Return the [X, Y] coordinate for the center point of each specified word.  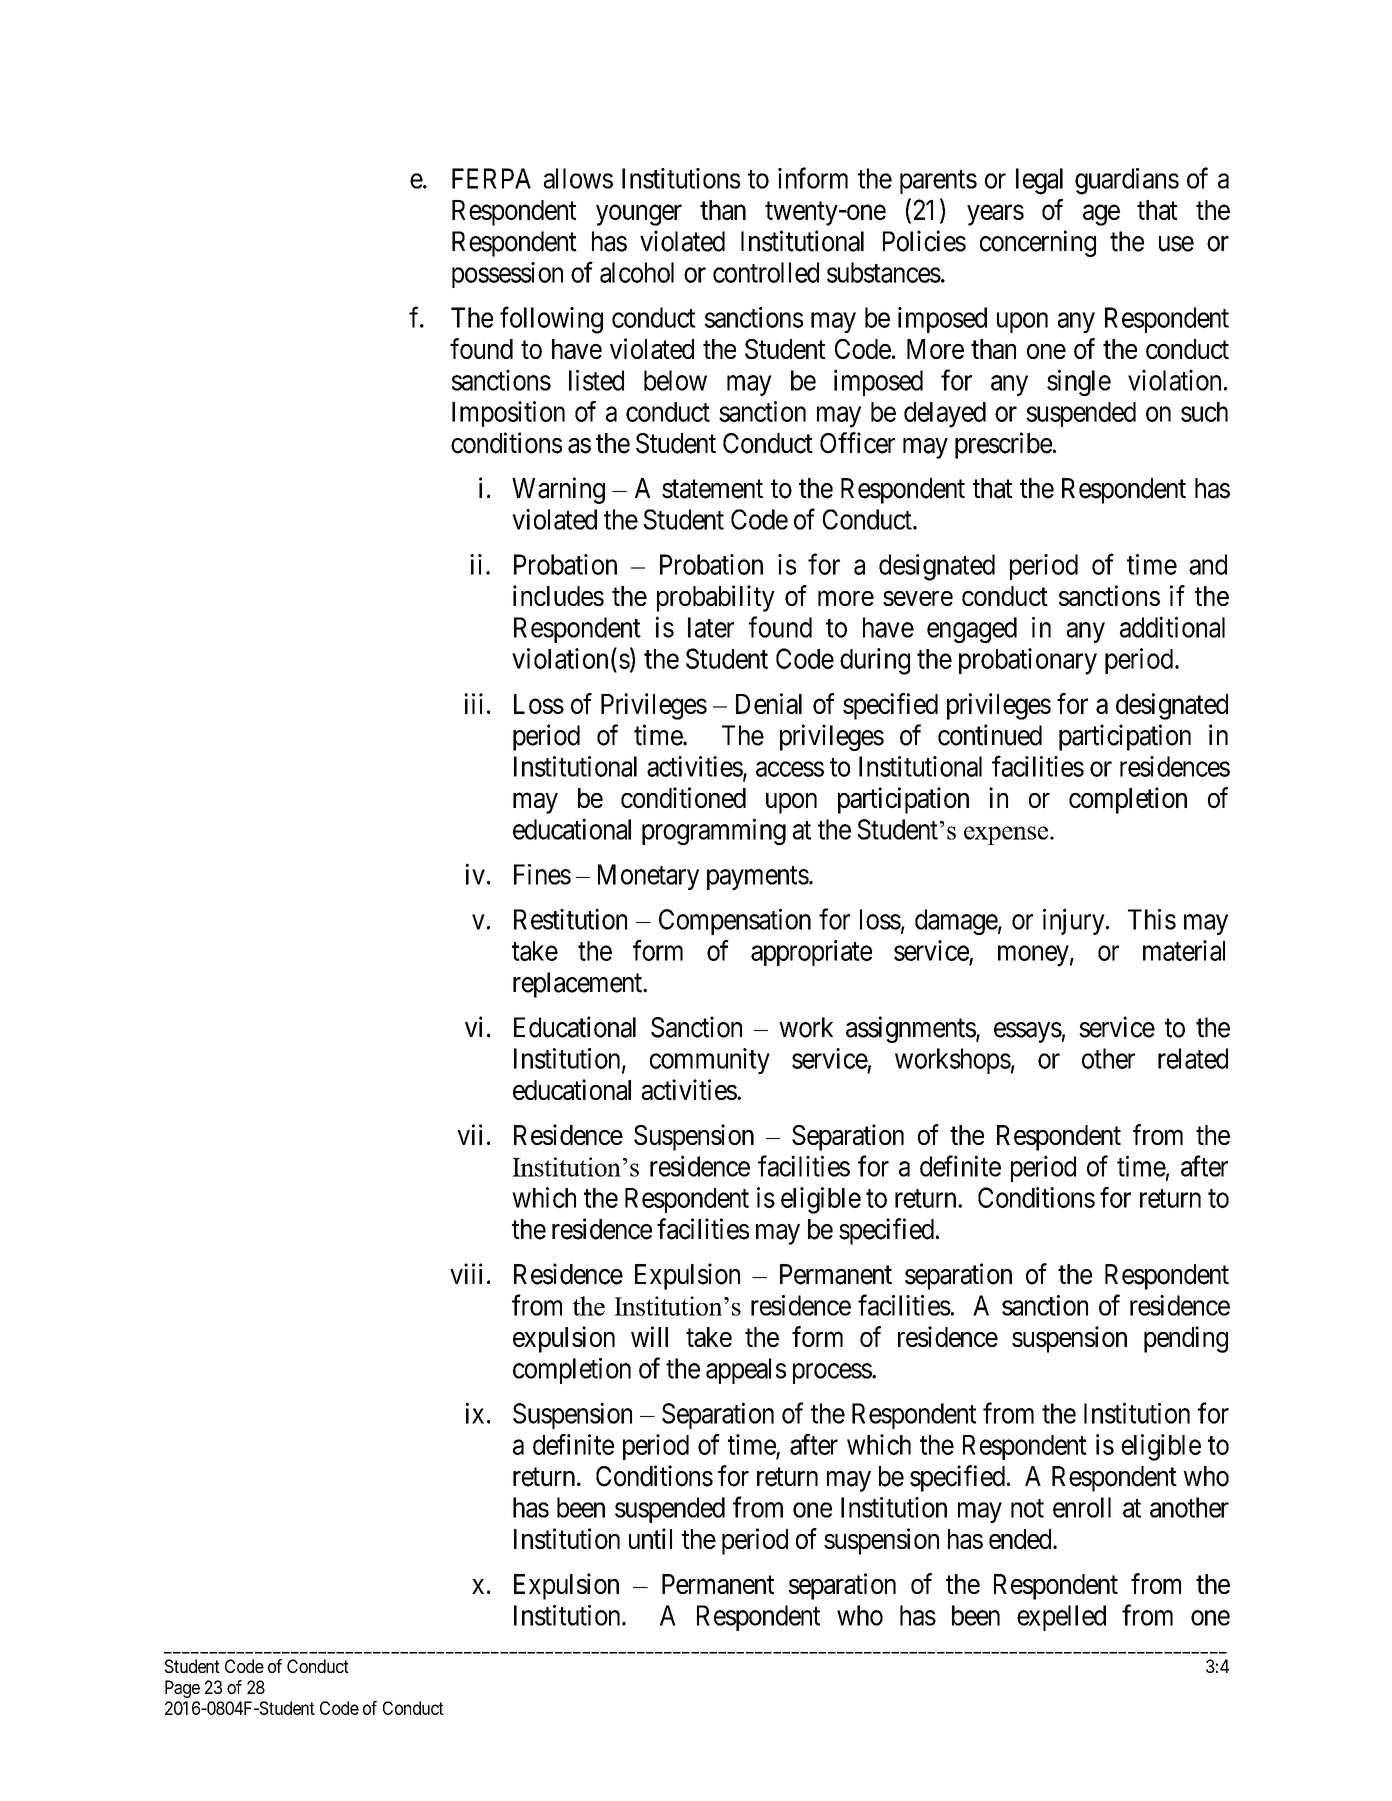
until [650, 1538]
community [710, 1061]
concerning [1038, 243]
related [1193, 1058]
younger [639, 215]
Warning [558, 490]
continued [990, 735]
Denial [769, 703]
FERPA [491, 178]
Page [182, 1689]
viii [466, 1273]
